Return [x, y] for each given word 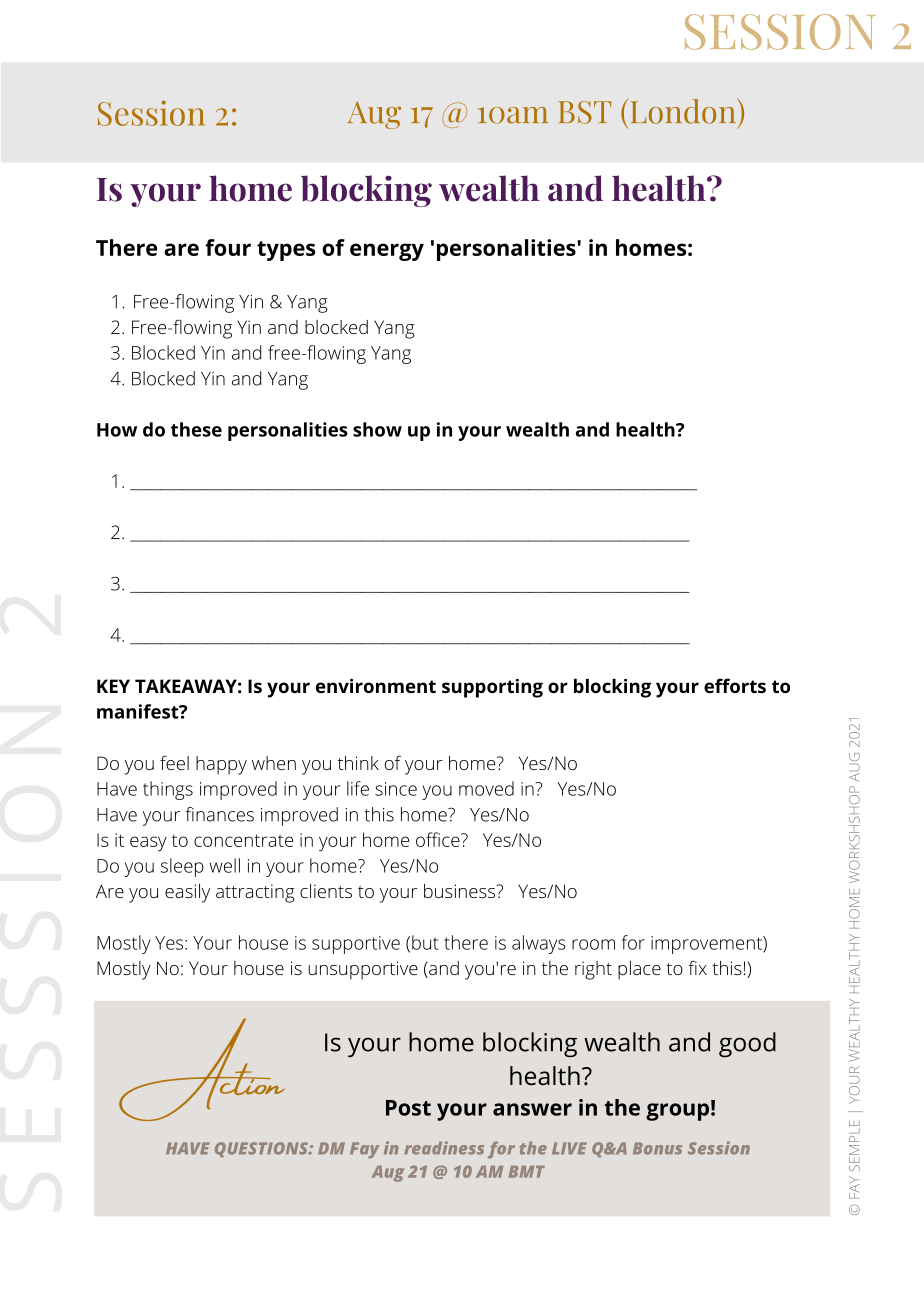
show [377, 429]
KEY [113, 686]
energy [387, 252]
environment [376, 686]
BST [584, 112]
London [684, 111]
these [196, 429]
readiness [444, 1148]
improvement [707, 945]
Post [408, 1108]
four [228, 247]
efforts [735, 685]
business [460, 891]
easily [187, 893]
